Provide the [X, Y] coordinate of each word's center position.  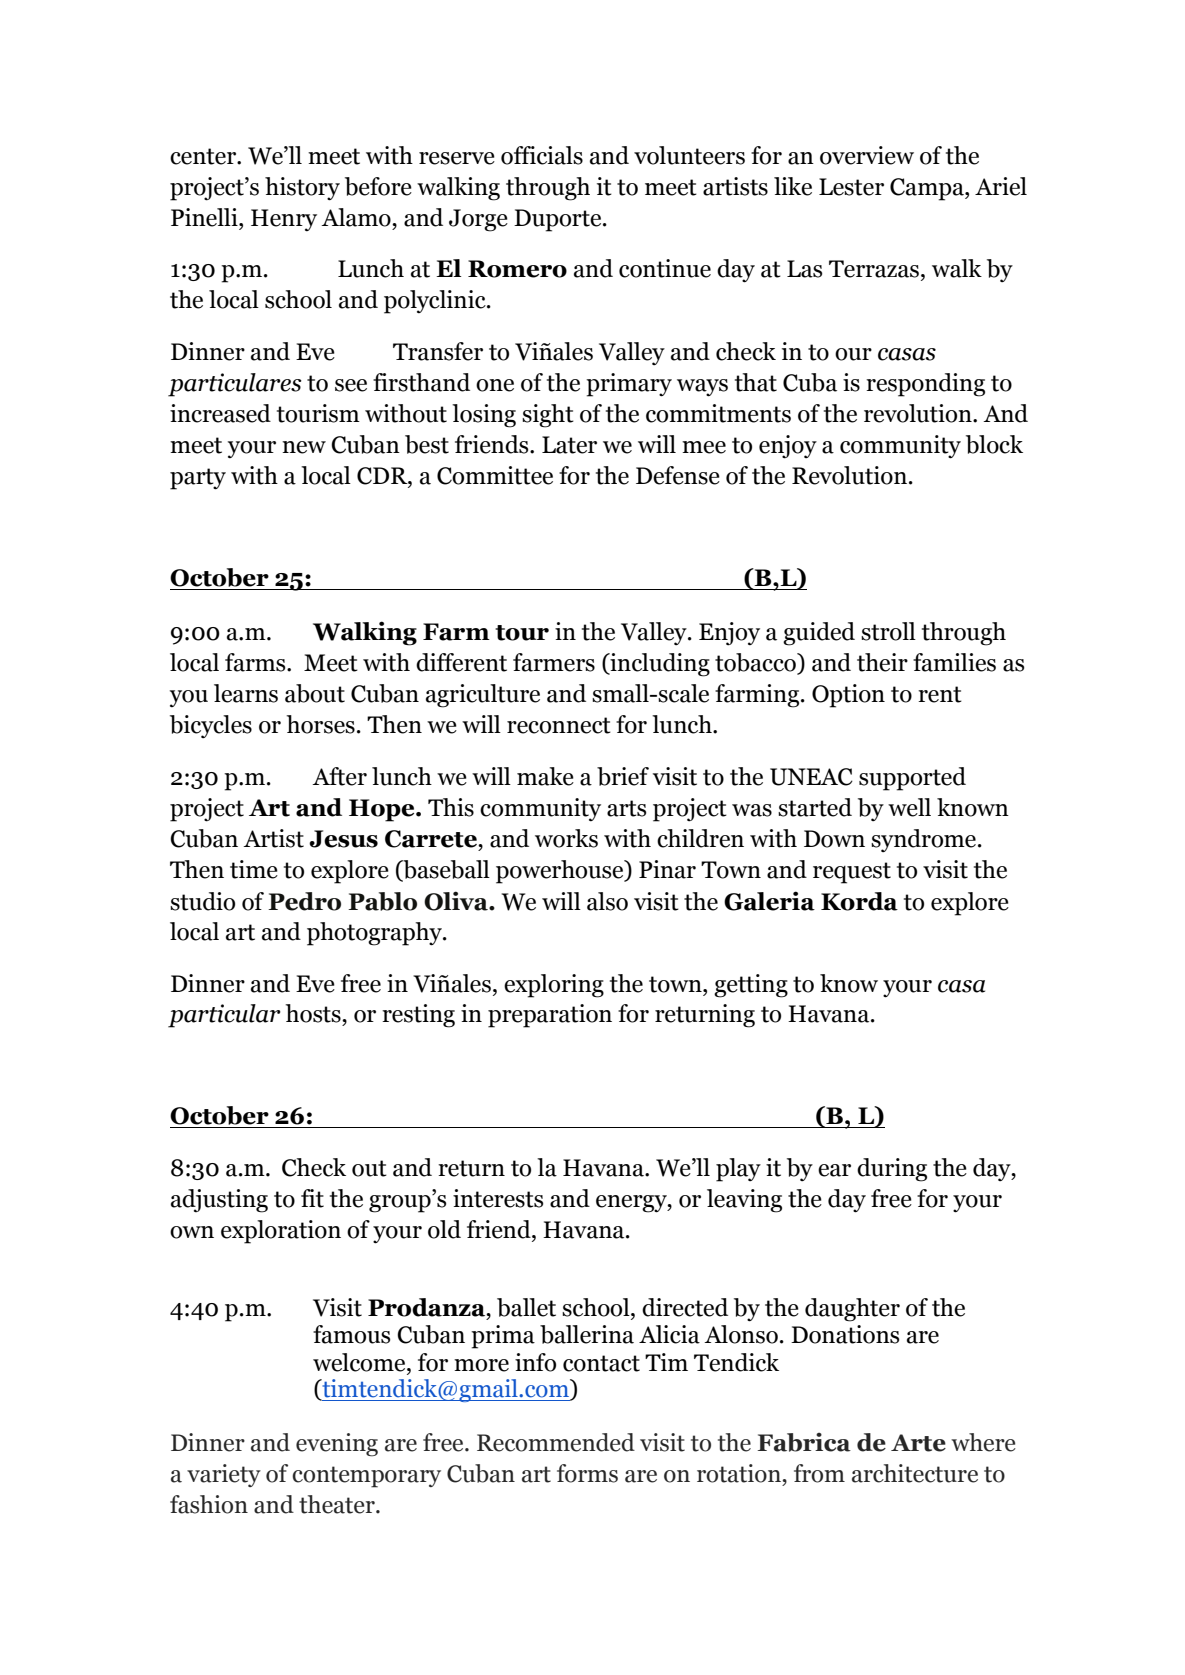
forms [587, 1473]
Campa [928, 189]
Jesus [343, 839]
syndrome [923, 840]
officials [542, 155]
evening [337, 1445]
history [302, 189]
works [566, 838]
